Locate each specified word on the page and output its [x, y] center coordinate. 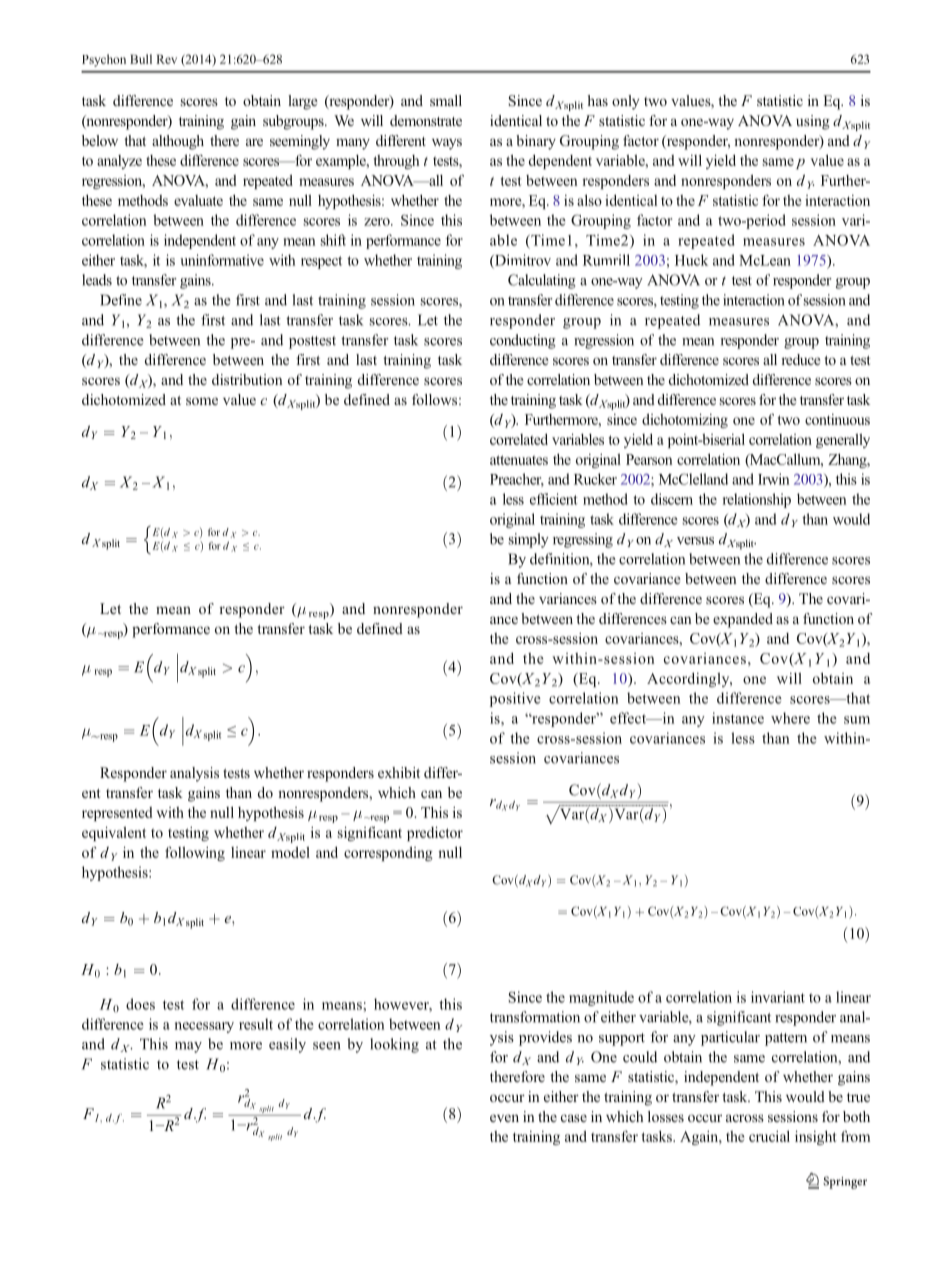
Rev [166, 59]
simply [529, 540]
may [188, 1047]
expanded [743, 620]
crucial [769, 1136]
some [202, 401]
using [813, 122]
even [504, 1118]
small [446, 100]
